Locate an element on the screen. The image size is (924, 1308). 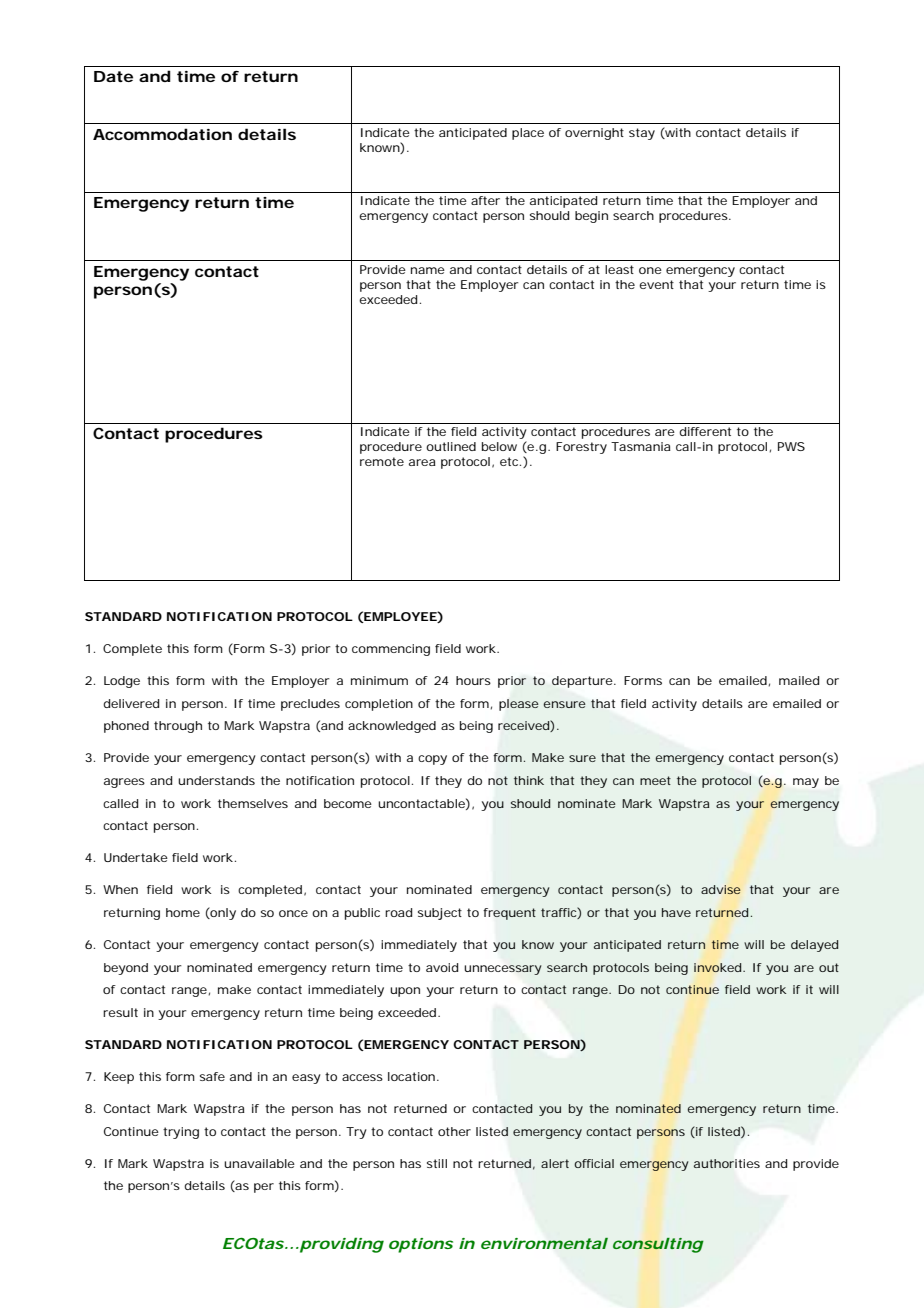
Lodge is located at coordinates (122, 682).
